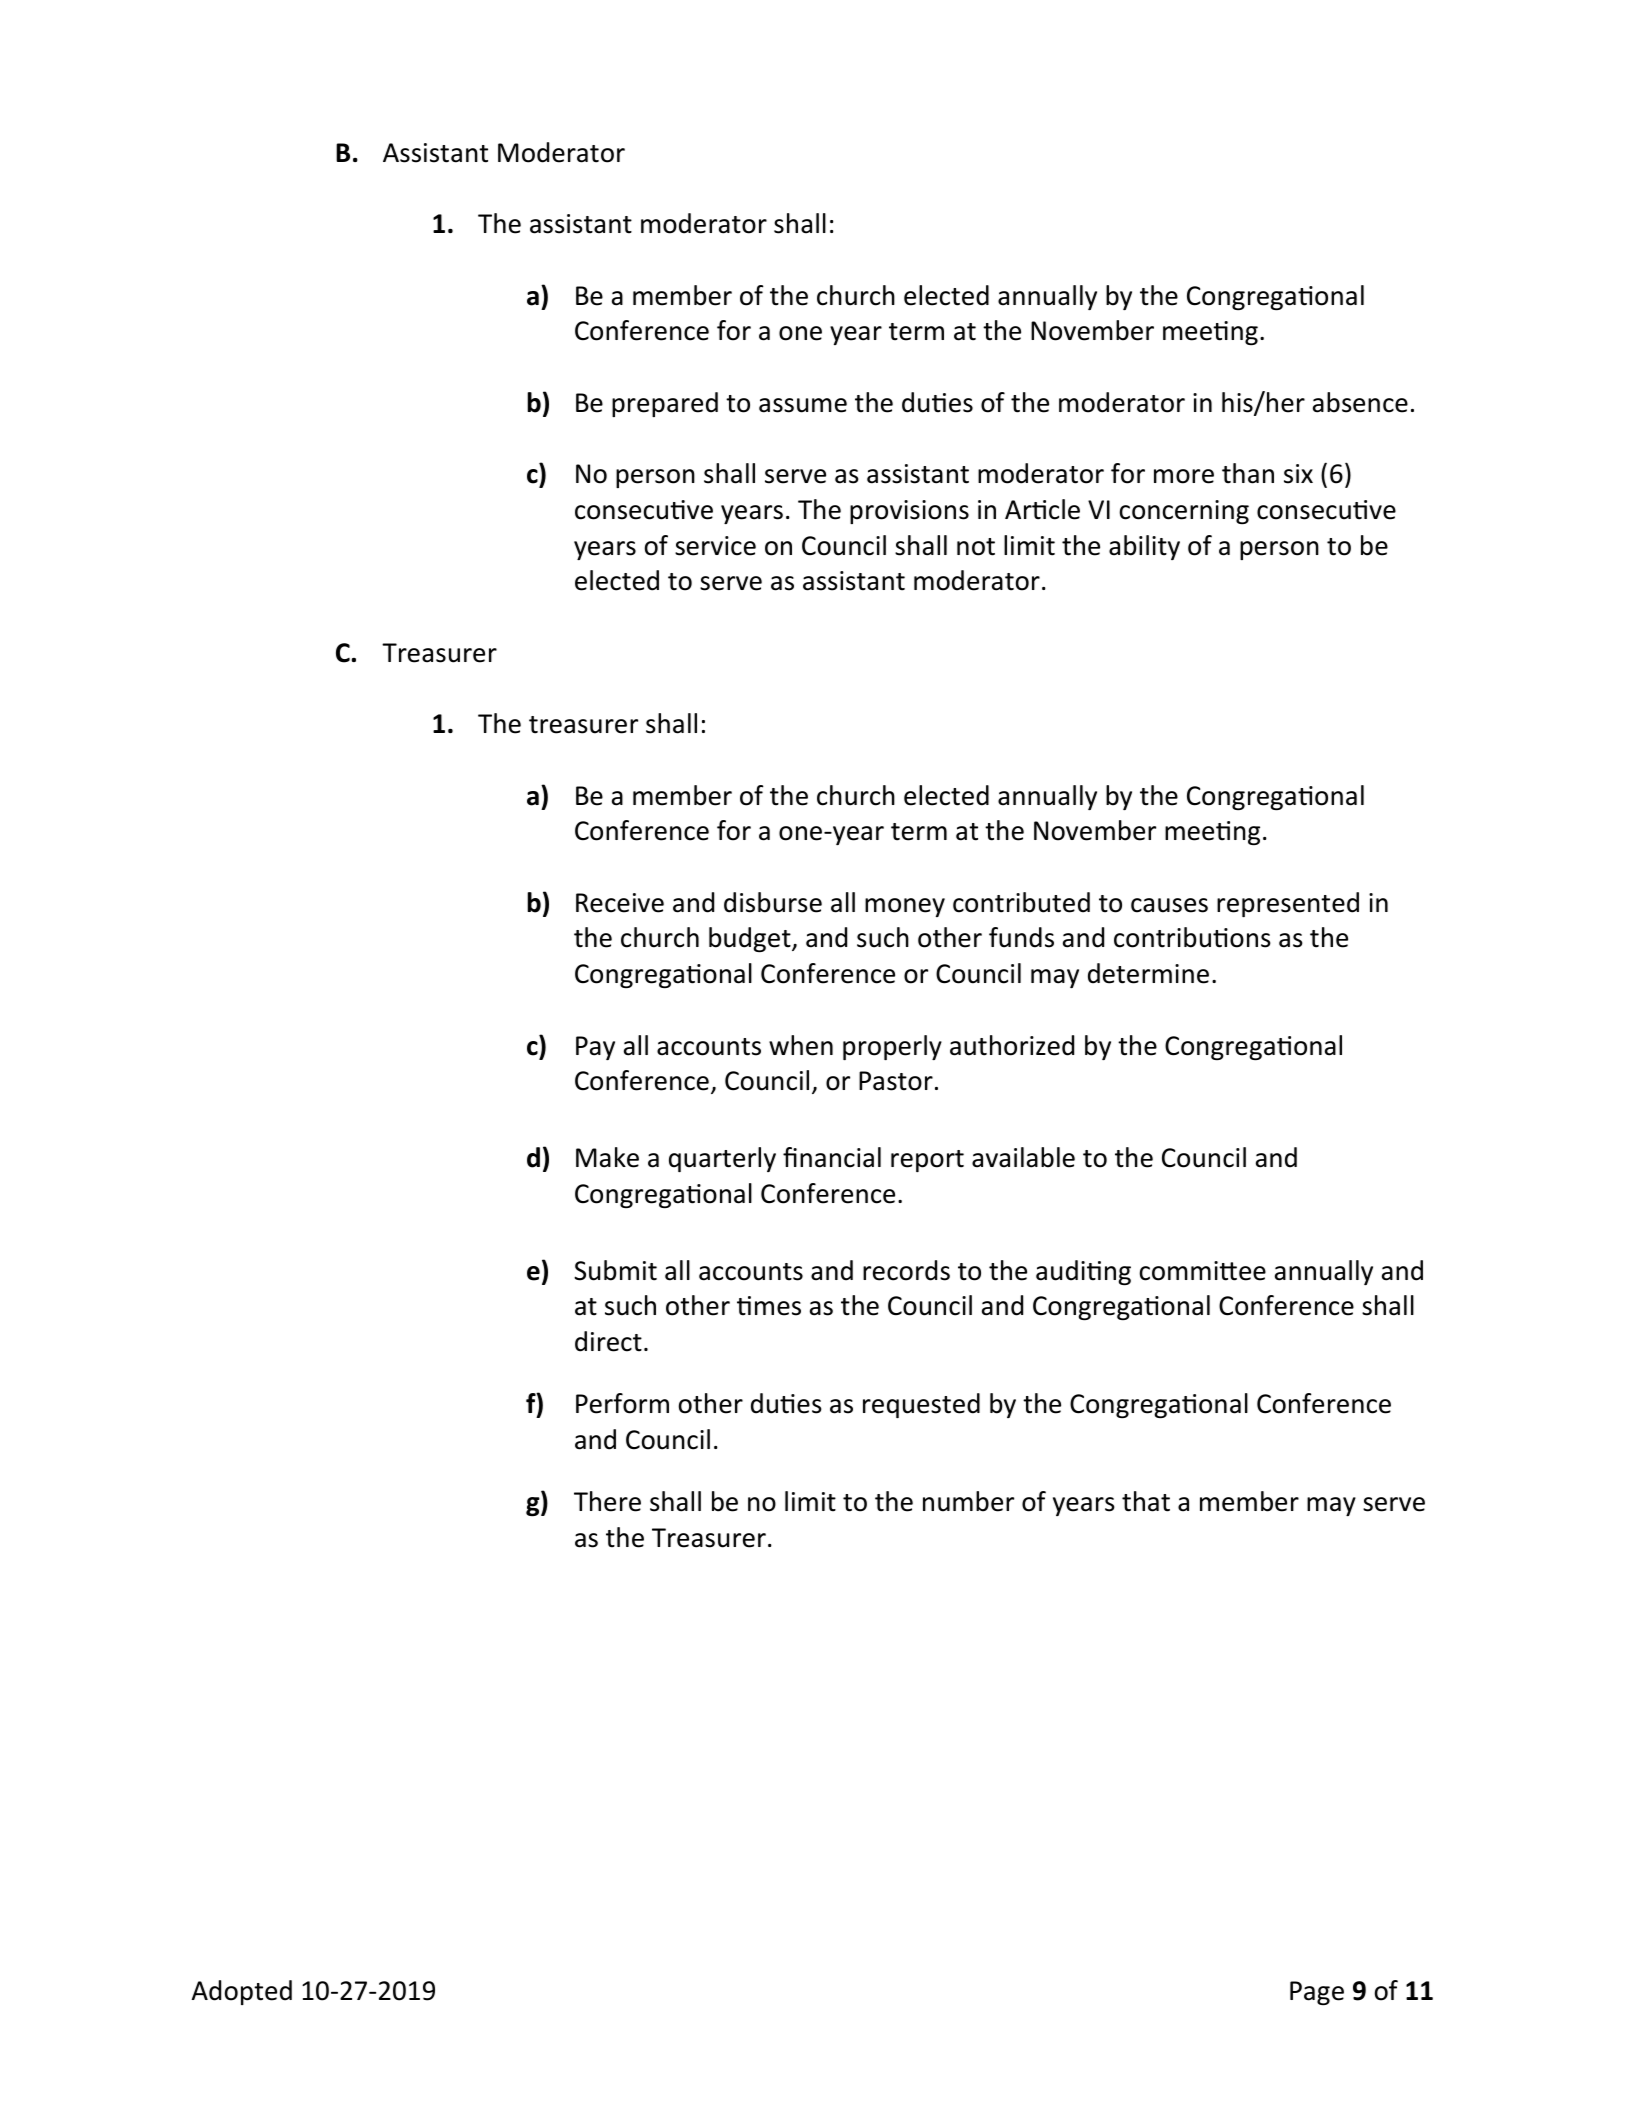  Describe the element at coordinates (665, 404) in the document. I see `prepared` at that location.
